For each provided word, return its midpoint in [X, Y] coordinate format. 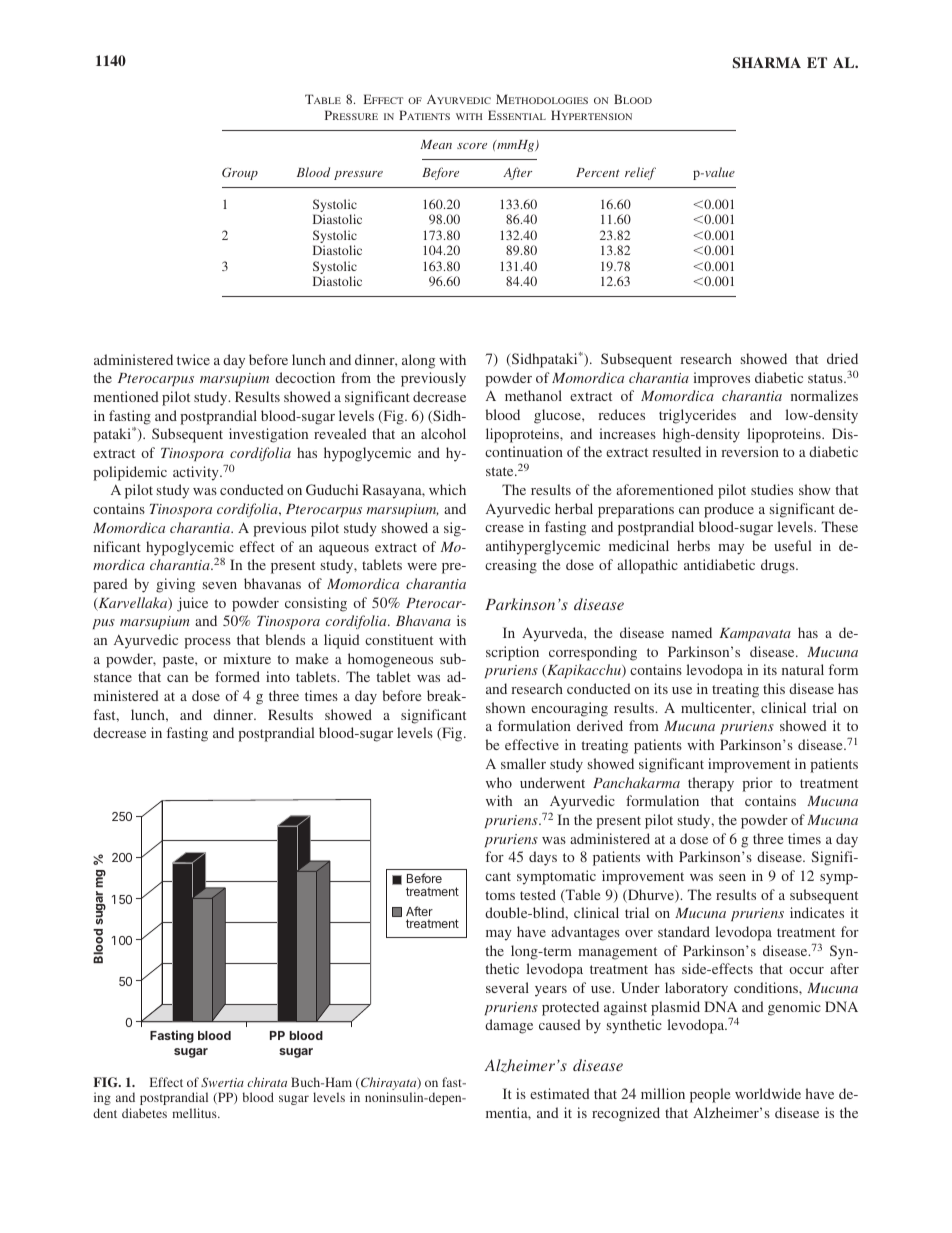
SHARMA [767, 63]
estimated [560, 1093]
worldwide [768, 1093]
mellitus [195, 1113]
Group [240, 173]
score [472, 146]
